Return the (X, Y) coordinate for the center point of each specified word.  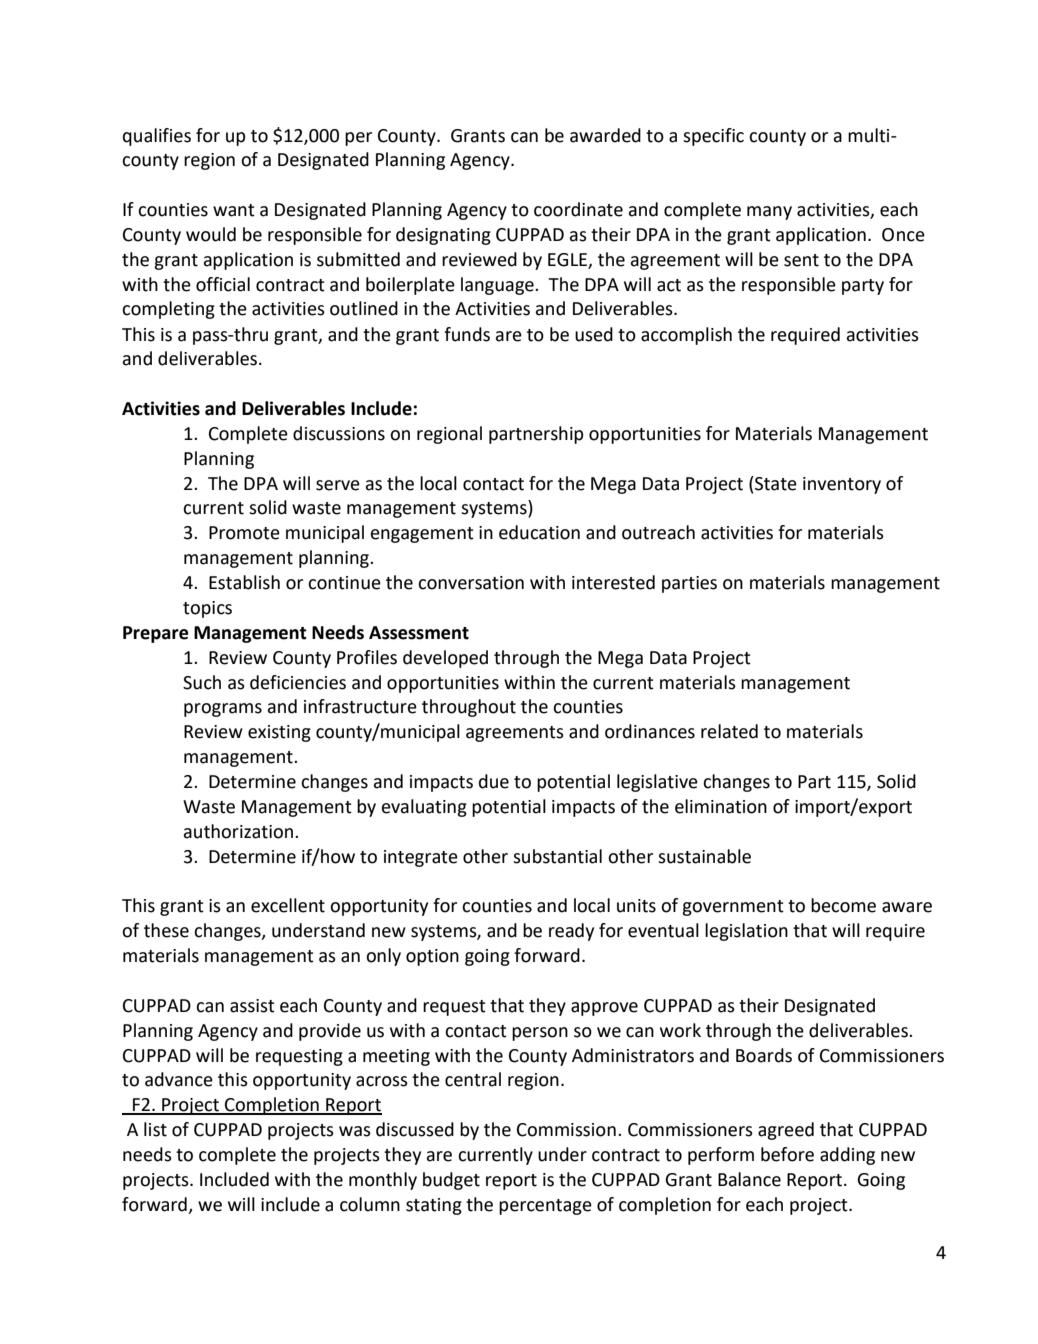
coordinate (578, 209)
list (155, 1129)
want (234, 210)
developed (445, 659)
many (769, 213)
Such (202, 682)
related (729, 731)
